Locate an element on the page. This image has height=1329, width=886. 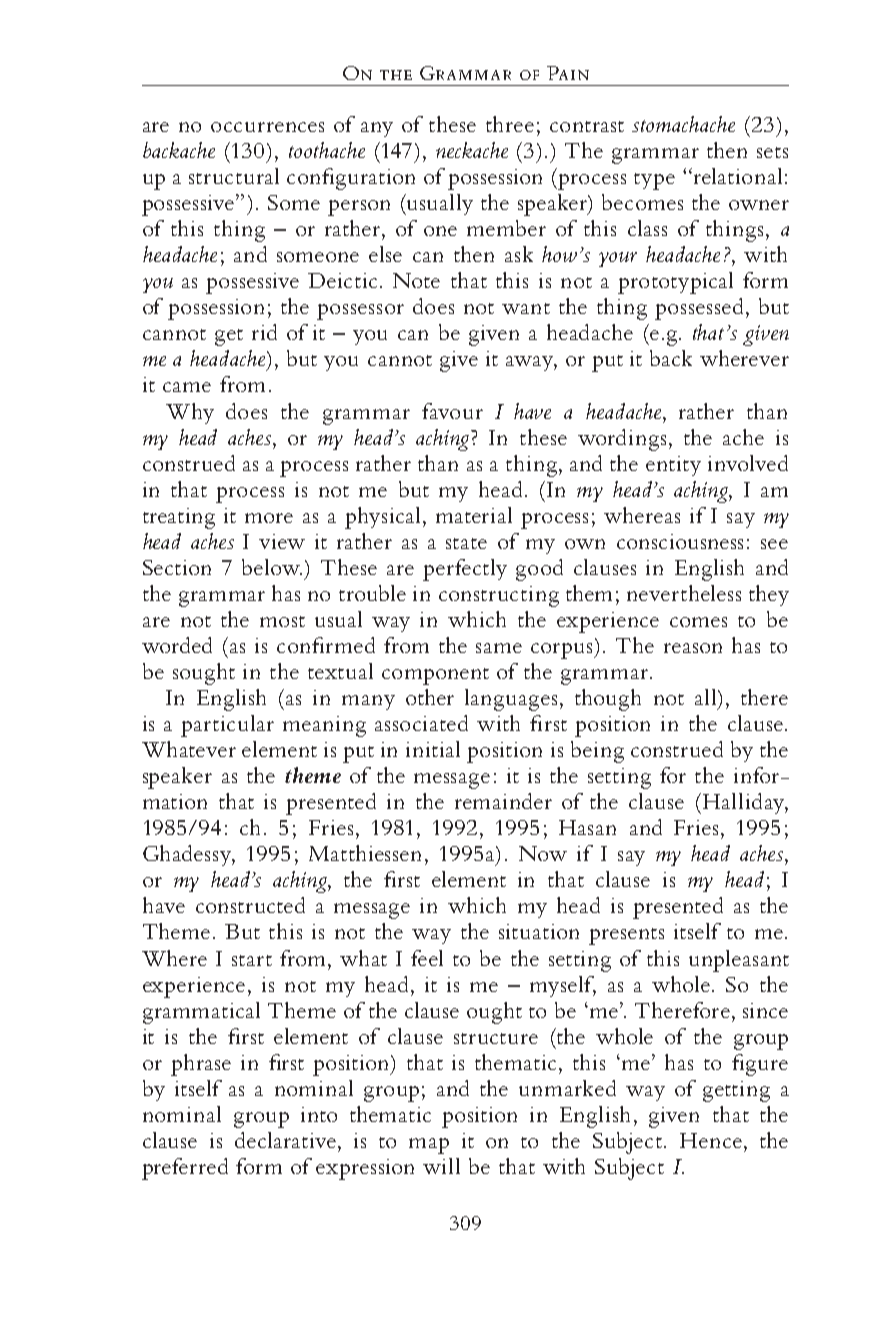
three is located at coordinates (510, 124).
